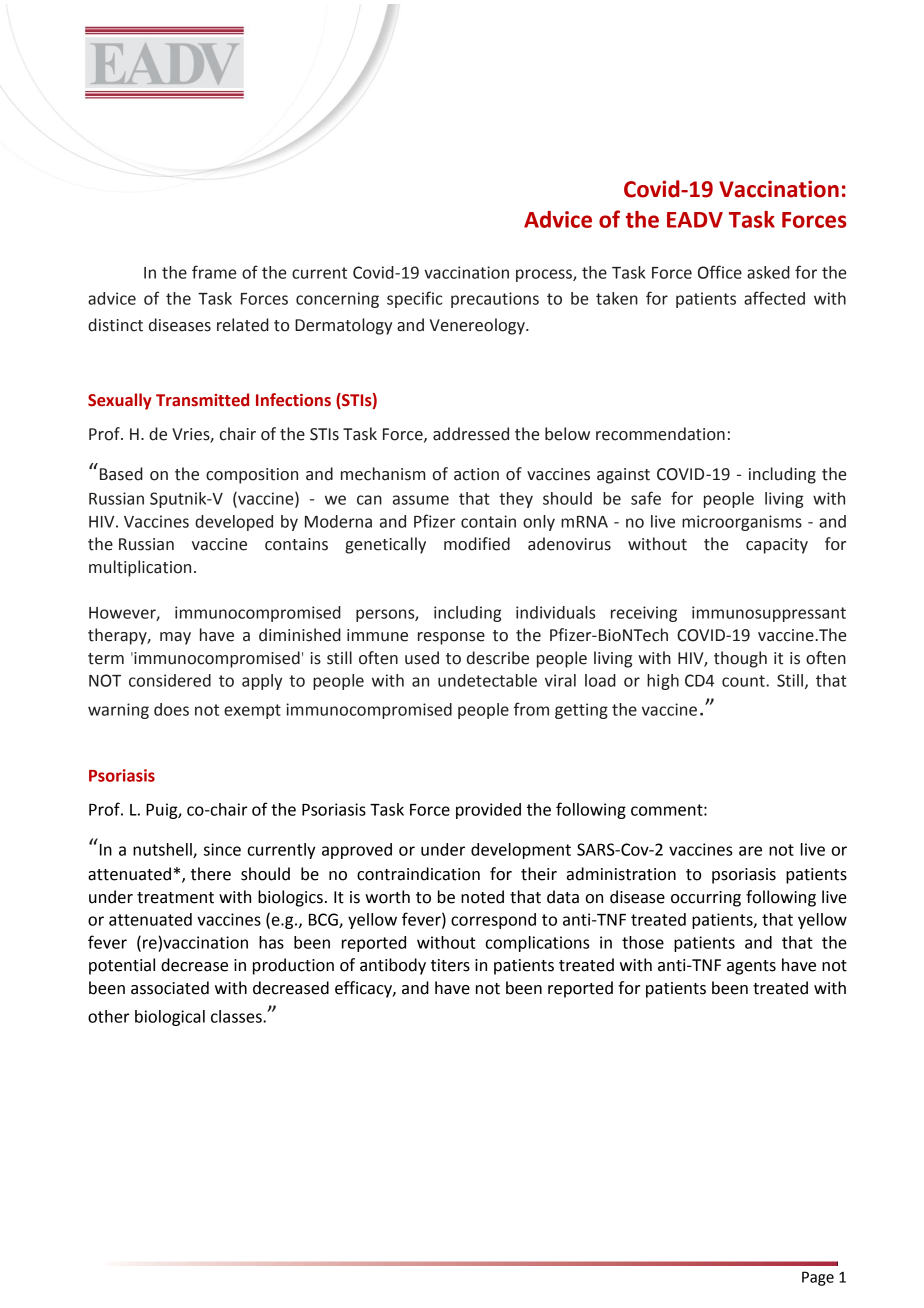 The image size is (924, 1308). What do you see at coordinates (751, 967) in the document?
I see `agents` at bounding box center [751, 967].
